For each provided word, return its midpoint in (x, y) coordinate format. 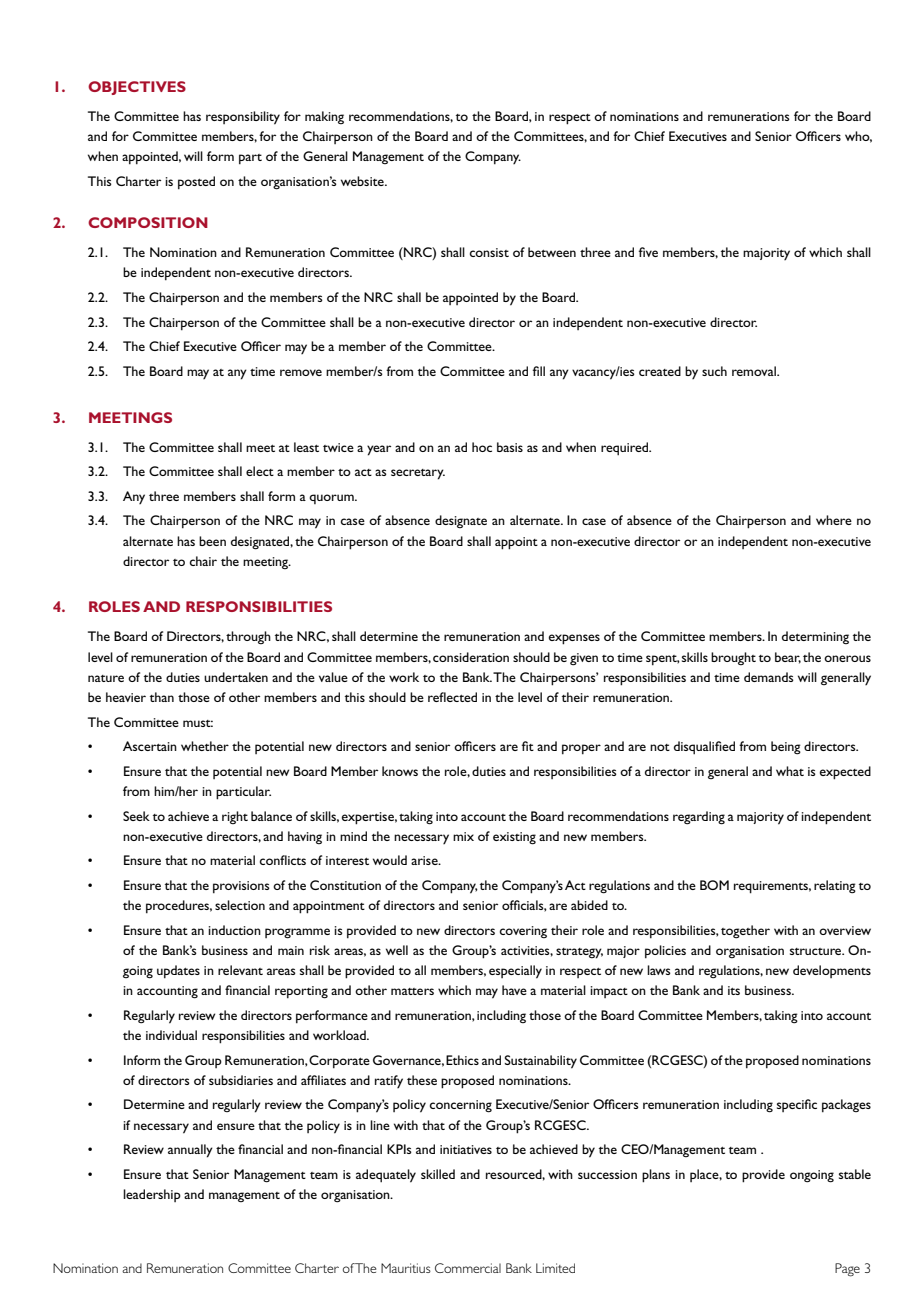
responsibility (243, 118)
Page (847, 1270)
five (648, 252)
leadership (152, 1195)
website (363, 181)
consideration (471, 657)
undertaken (236, 677)
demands (769, 677)
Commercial (468, 1268)
